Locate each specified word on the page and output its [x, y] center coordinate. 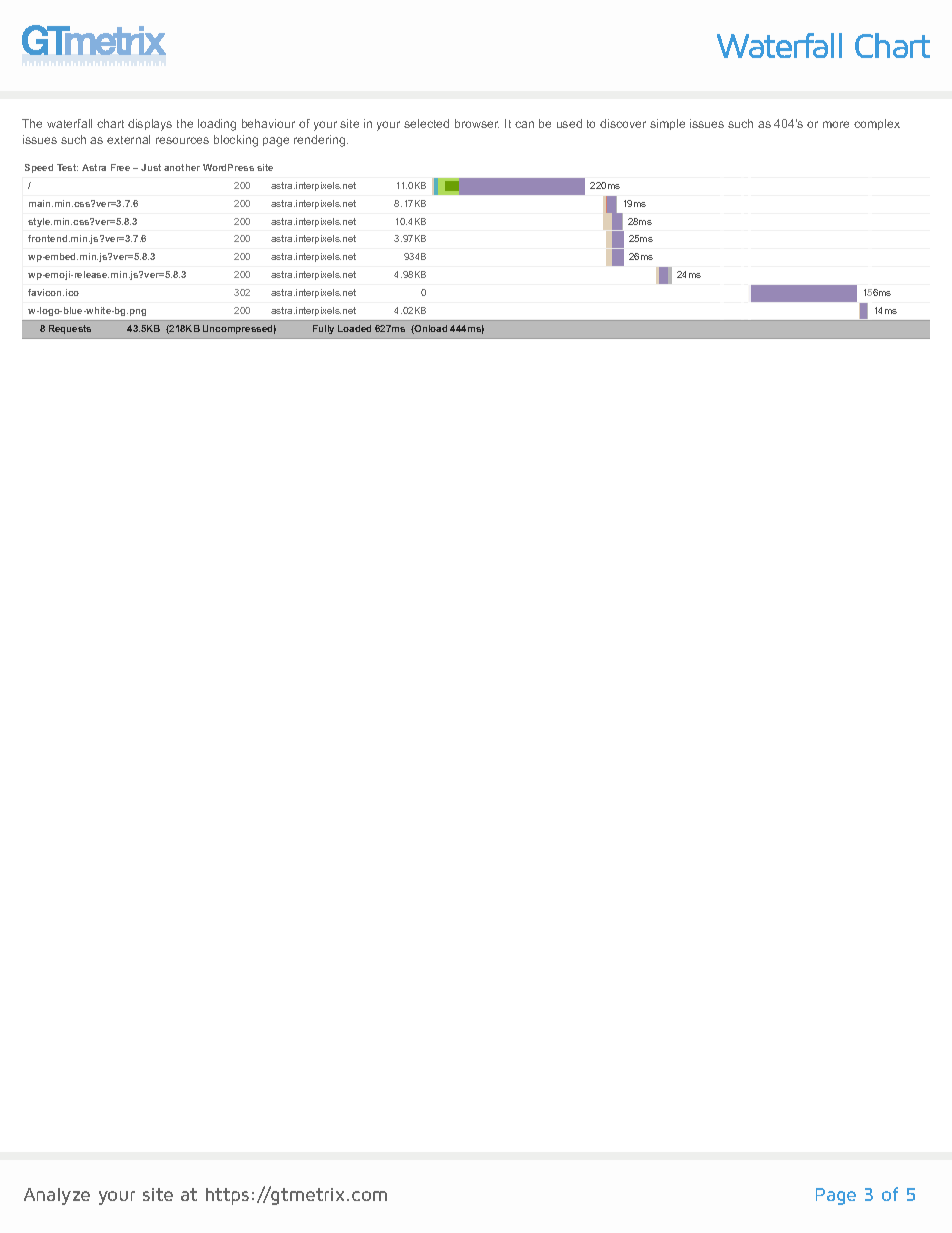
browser [477, 123]
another [182, 167]
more [836, 124]
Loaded [354, 328]
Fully [323, 329]
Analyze [57, 1196]
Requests [70, 329]
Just [151, 167]
